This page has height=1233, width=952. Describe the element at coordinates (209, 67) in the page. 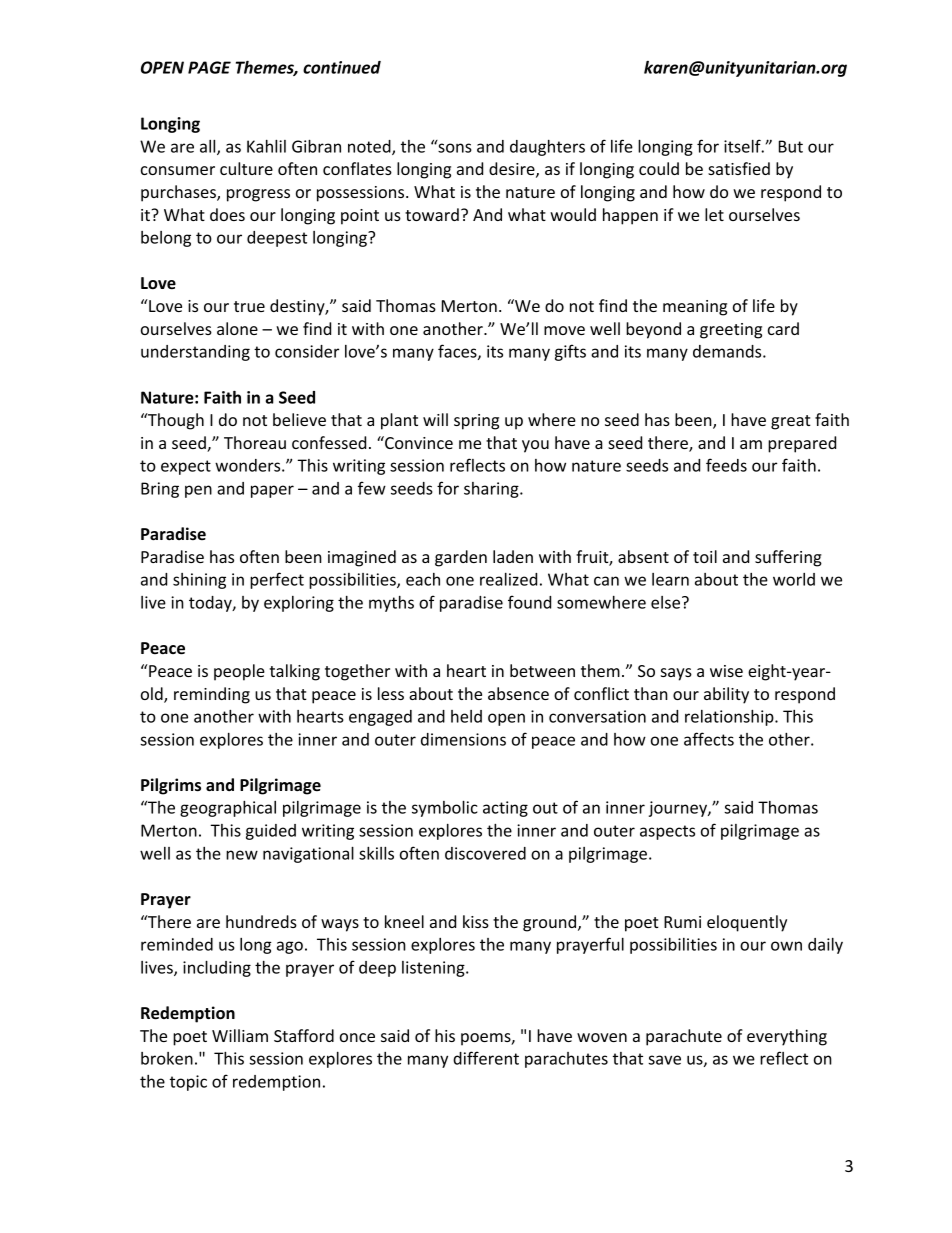

I see `PAGE` at that location.
